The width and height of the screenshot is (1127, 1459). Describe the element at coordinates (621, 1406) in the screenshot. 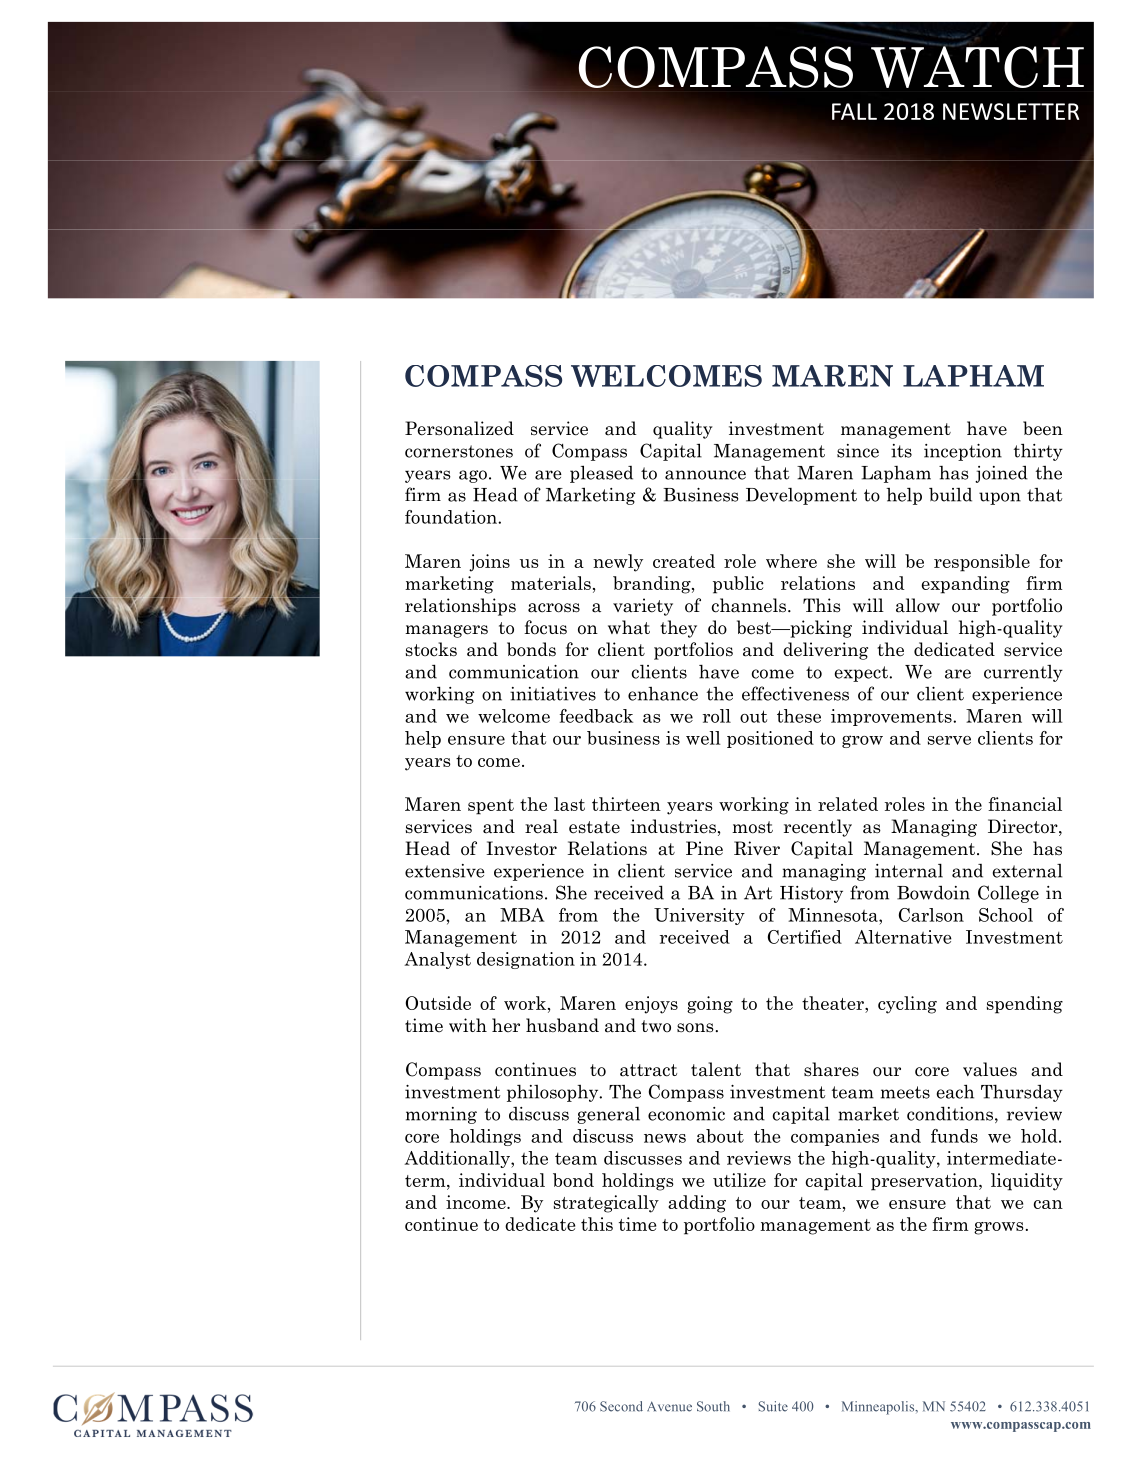

I see `Second` at that location.
